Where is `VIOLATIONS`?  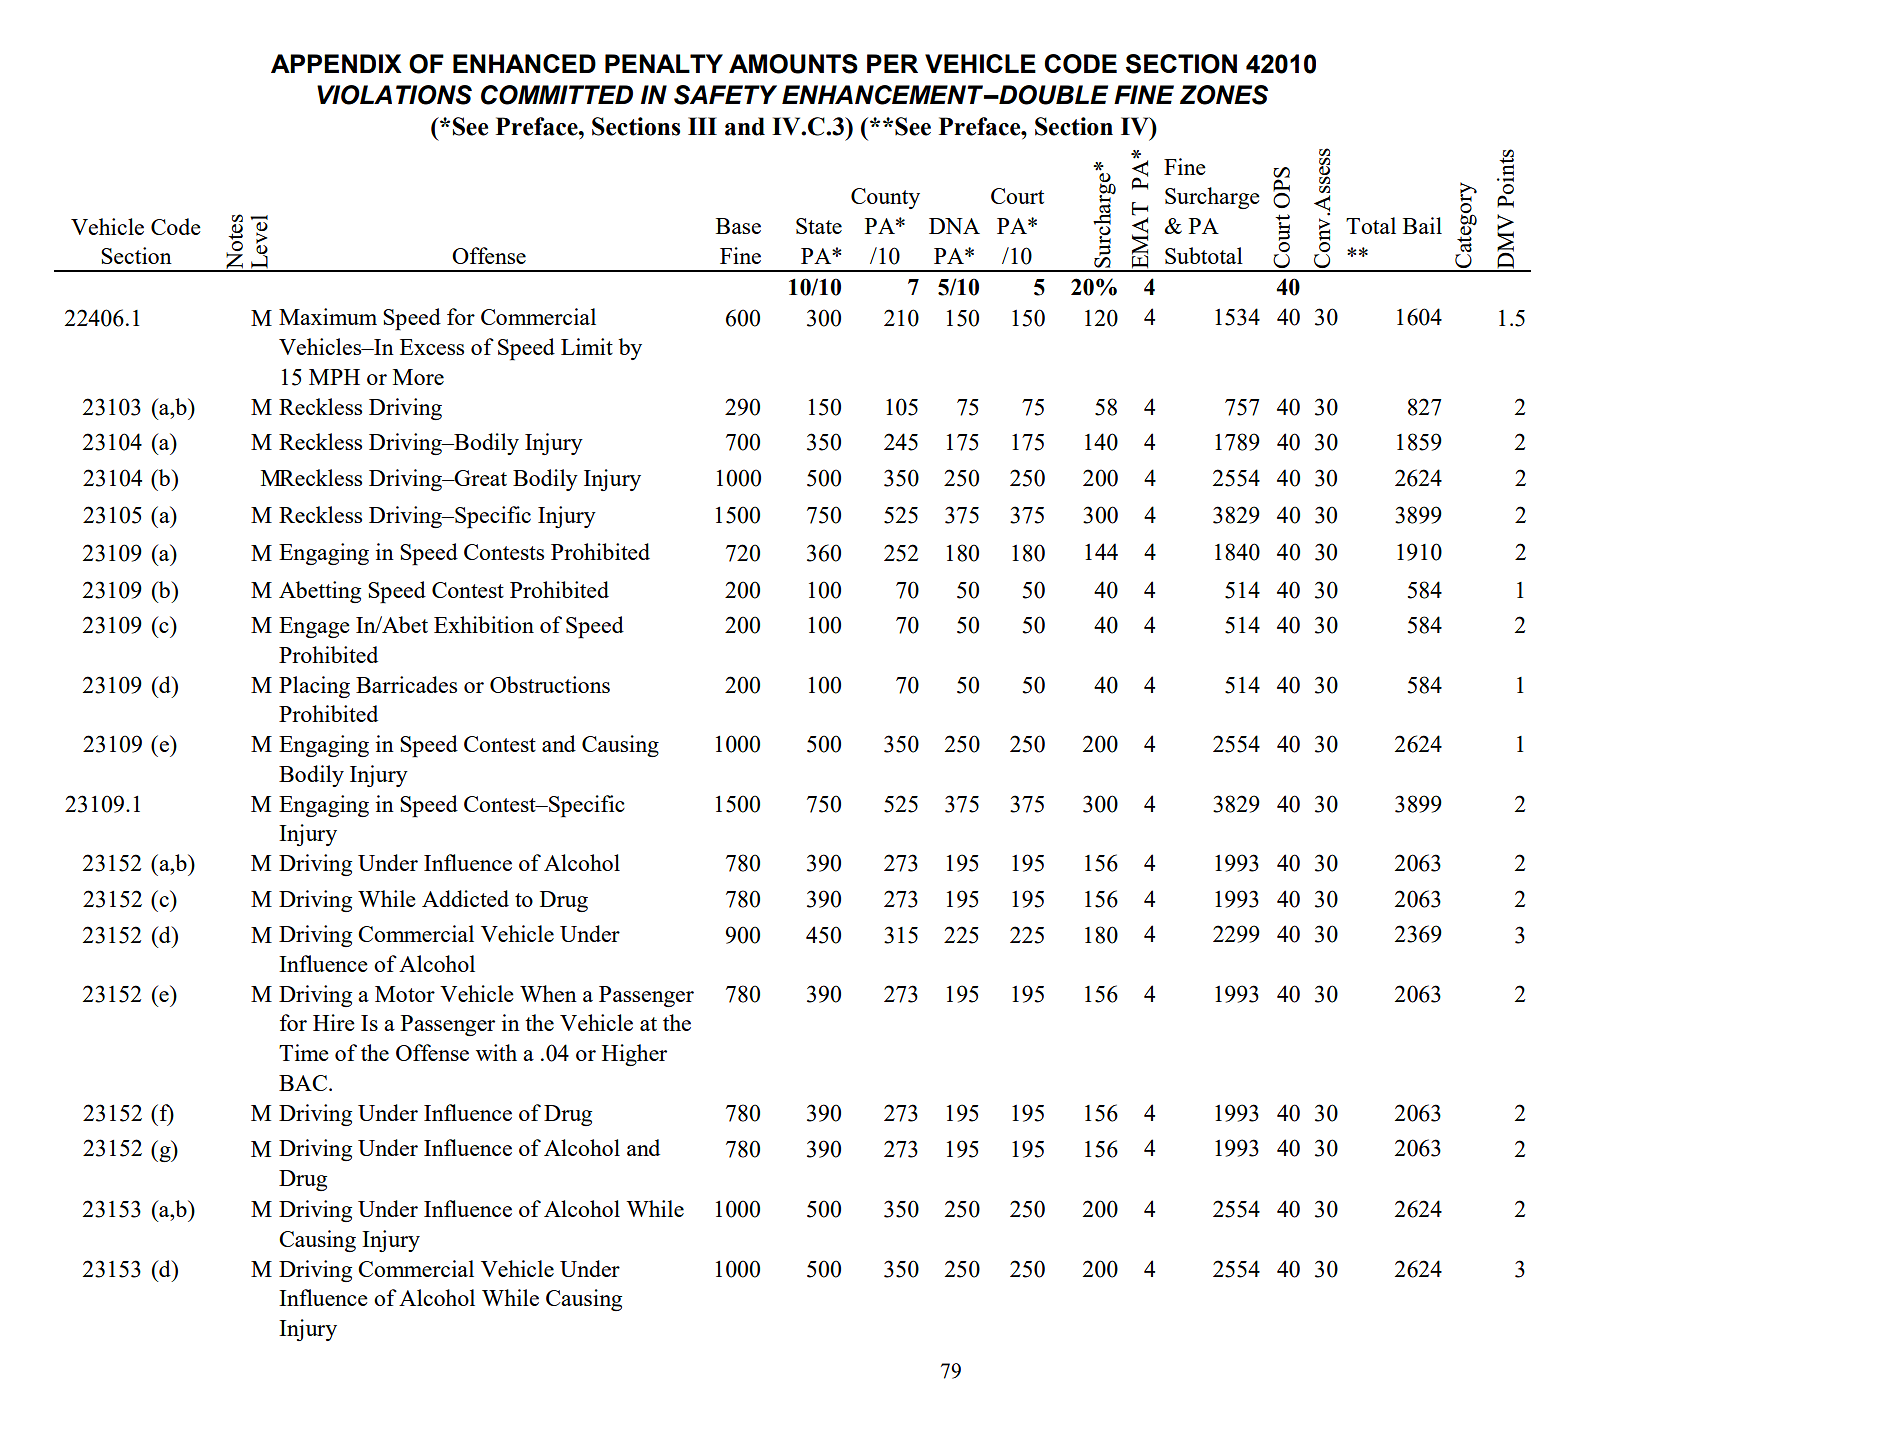 VIOLATIONS is located at coordinates (394, 95).
